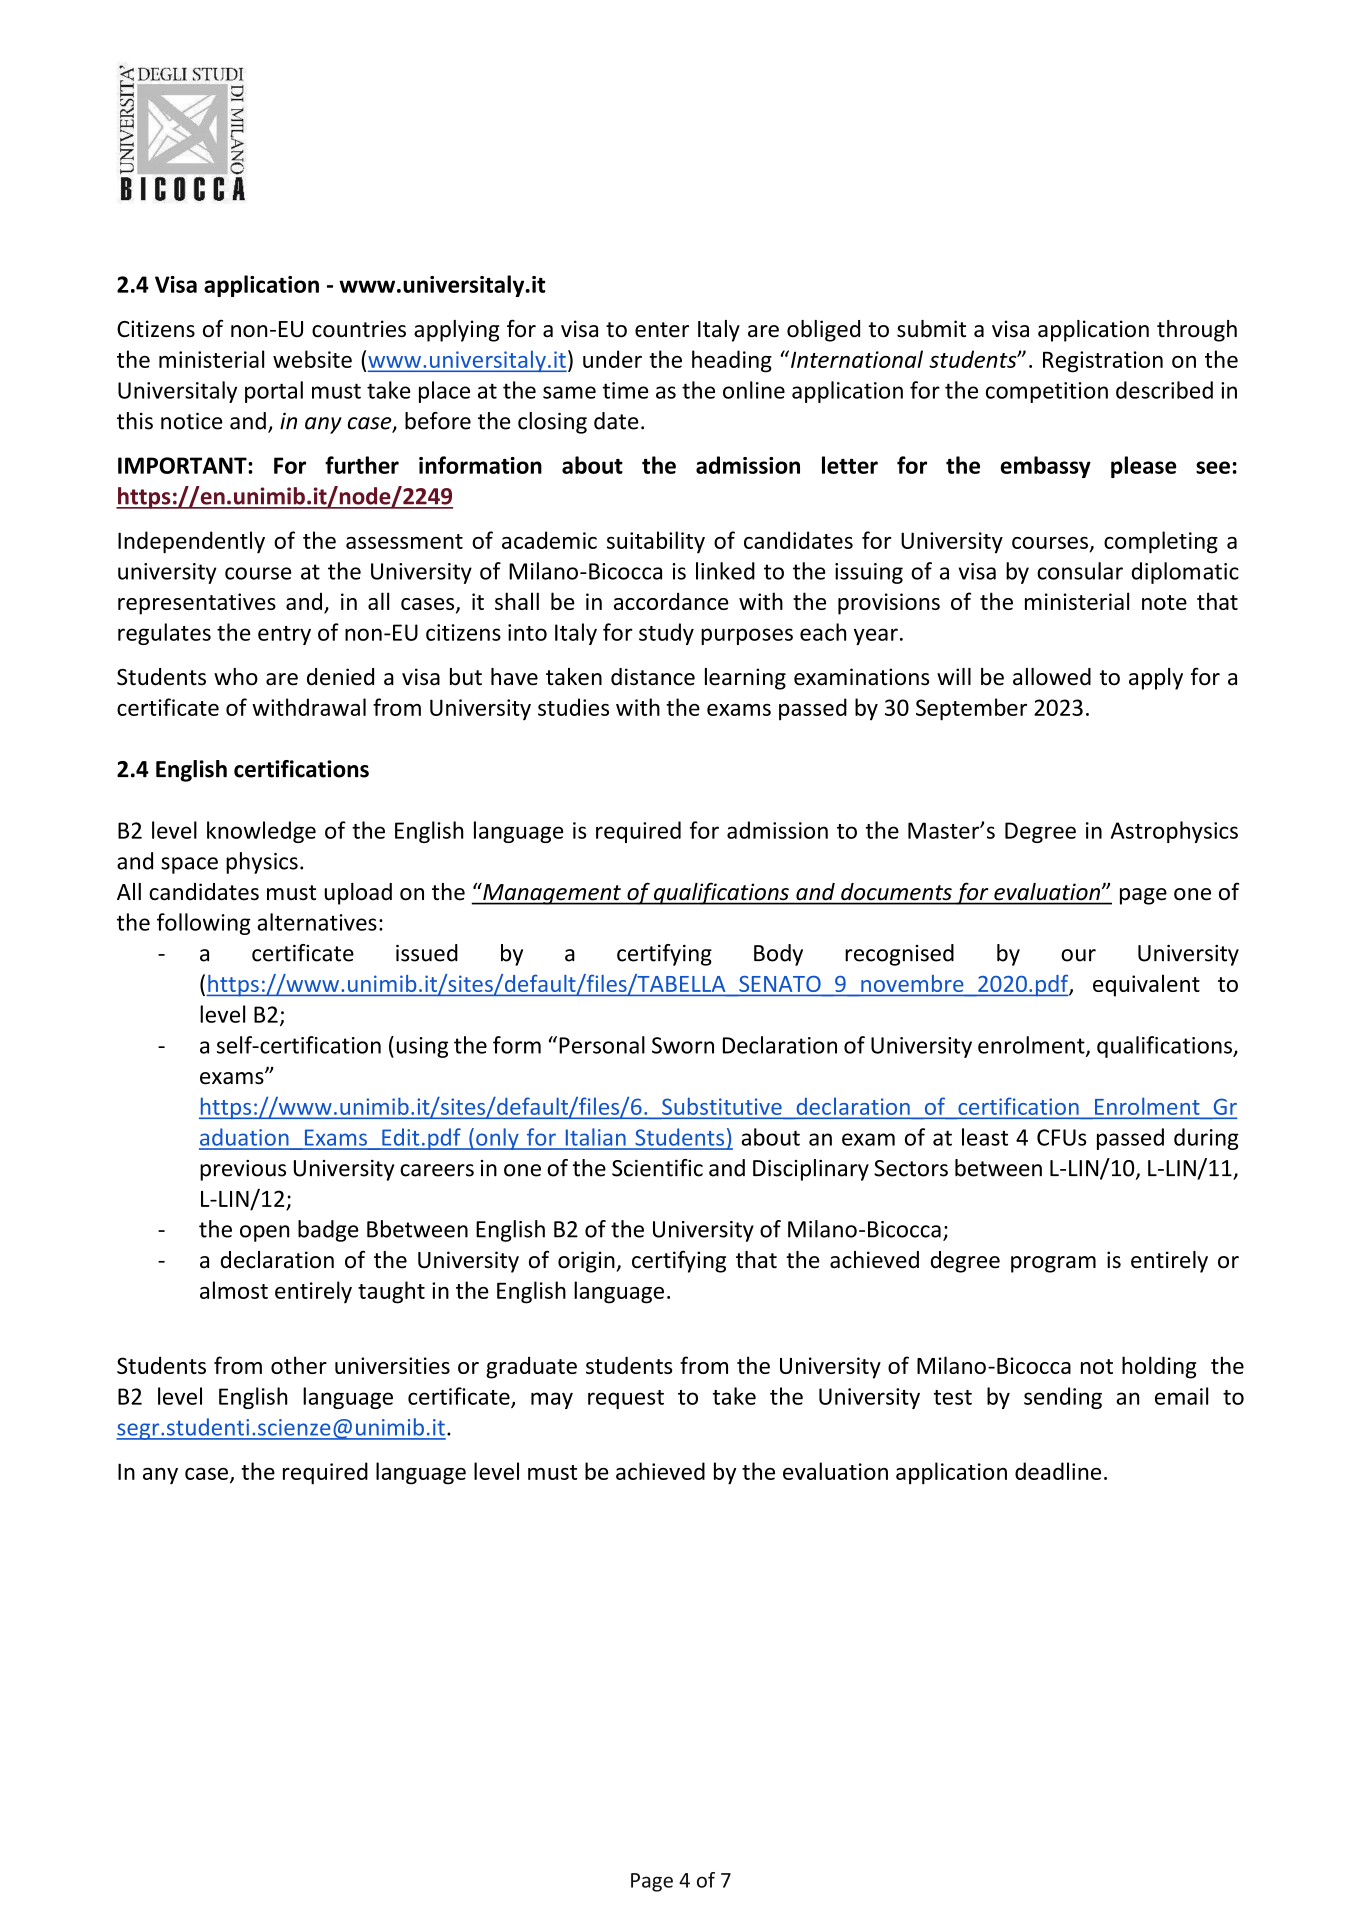 The width and height of the screenshot is (1361, 1924). I want to click on alternatives, so click(317, 922).
